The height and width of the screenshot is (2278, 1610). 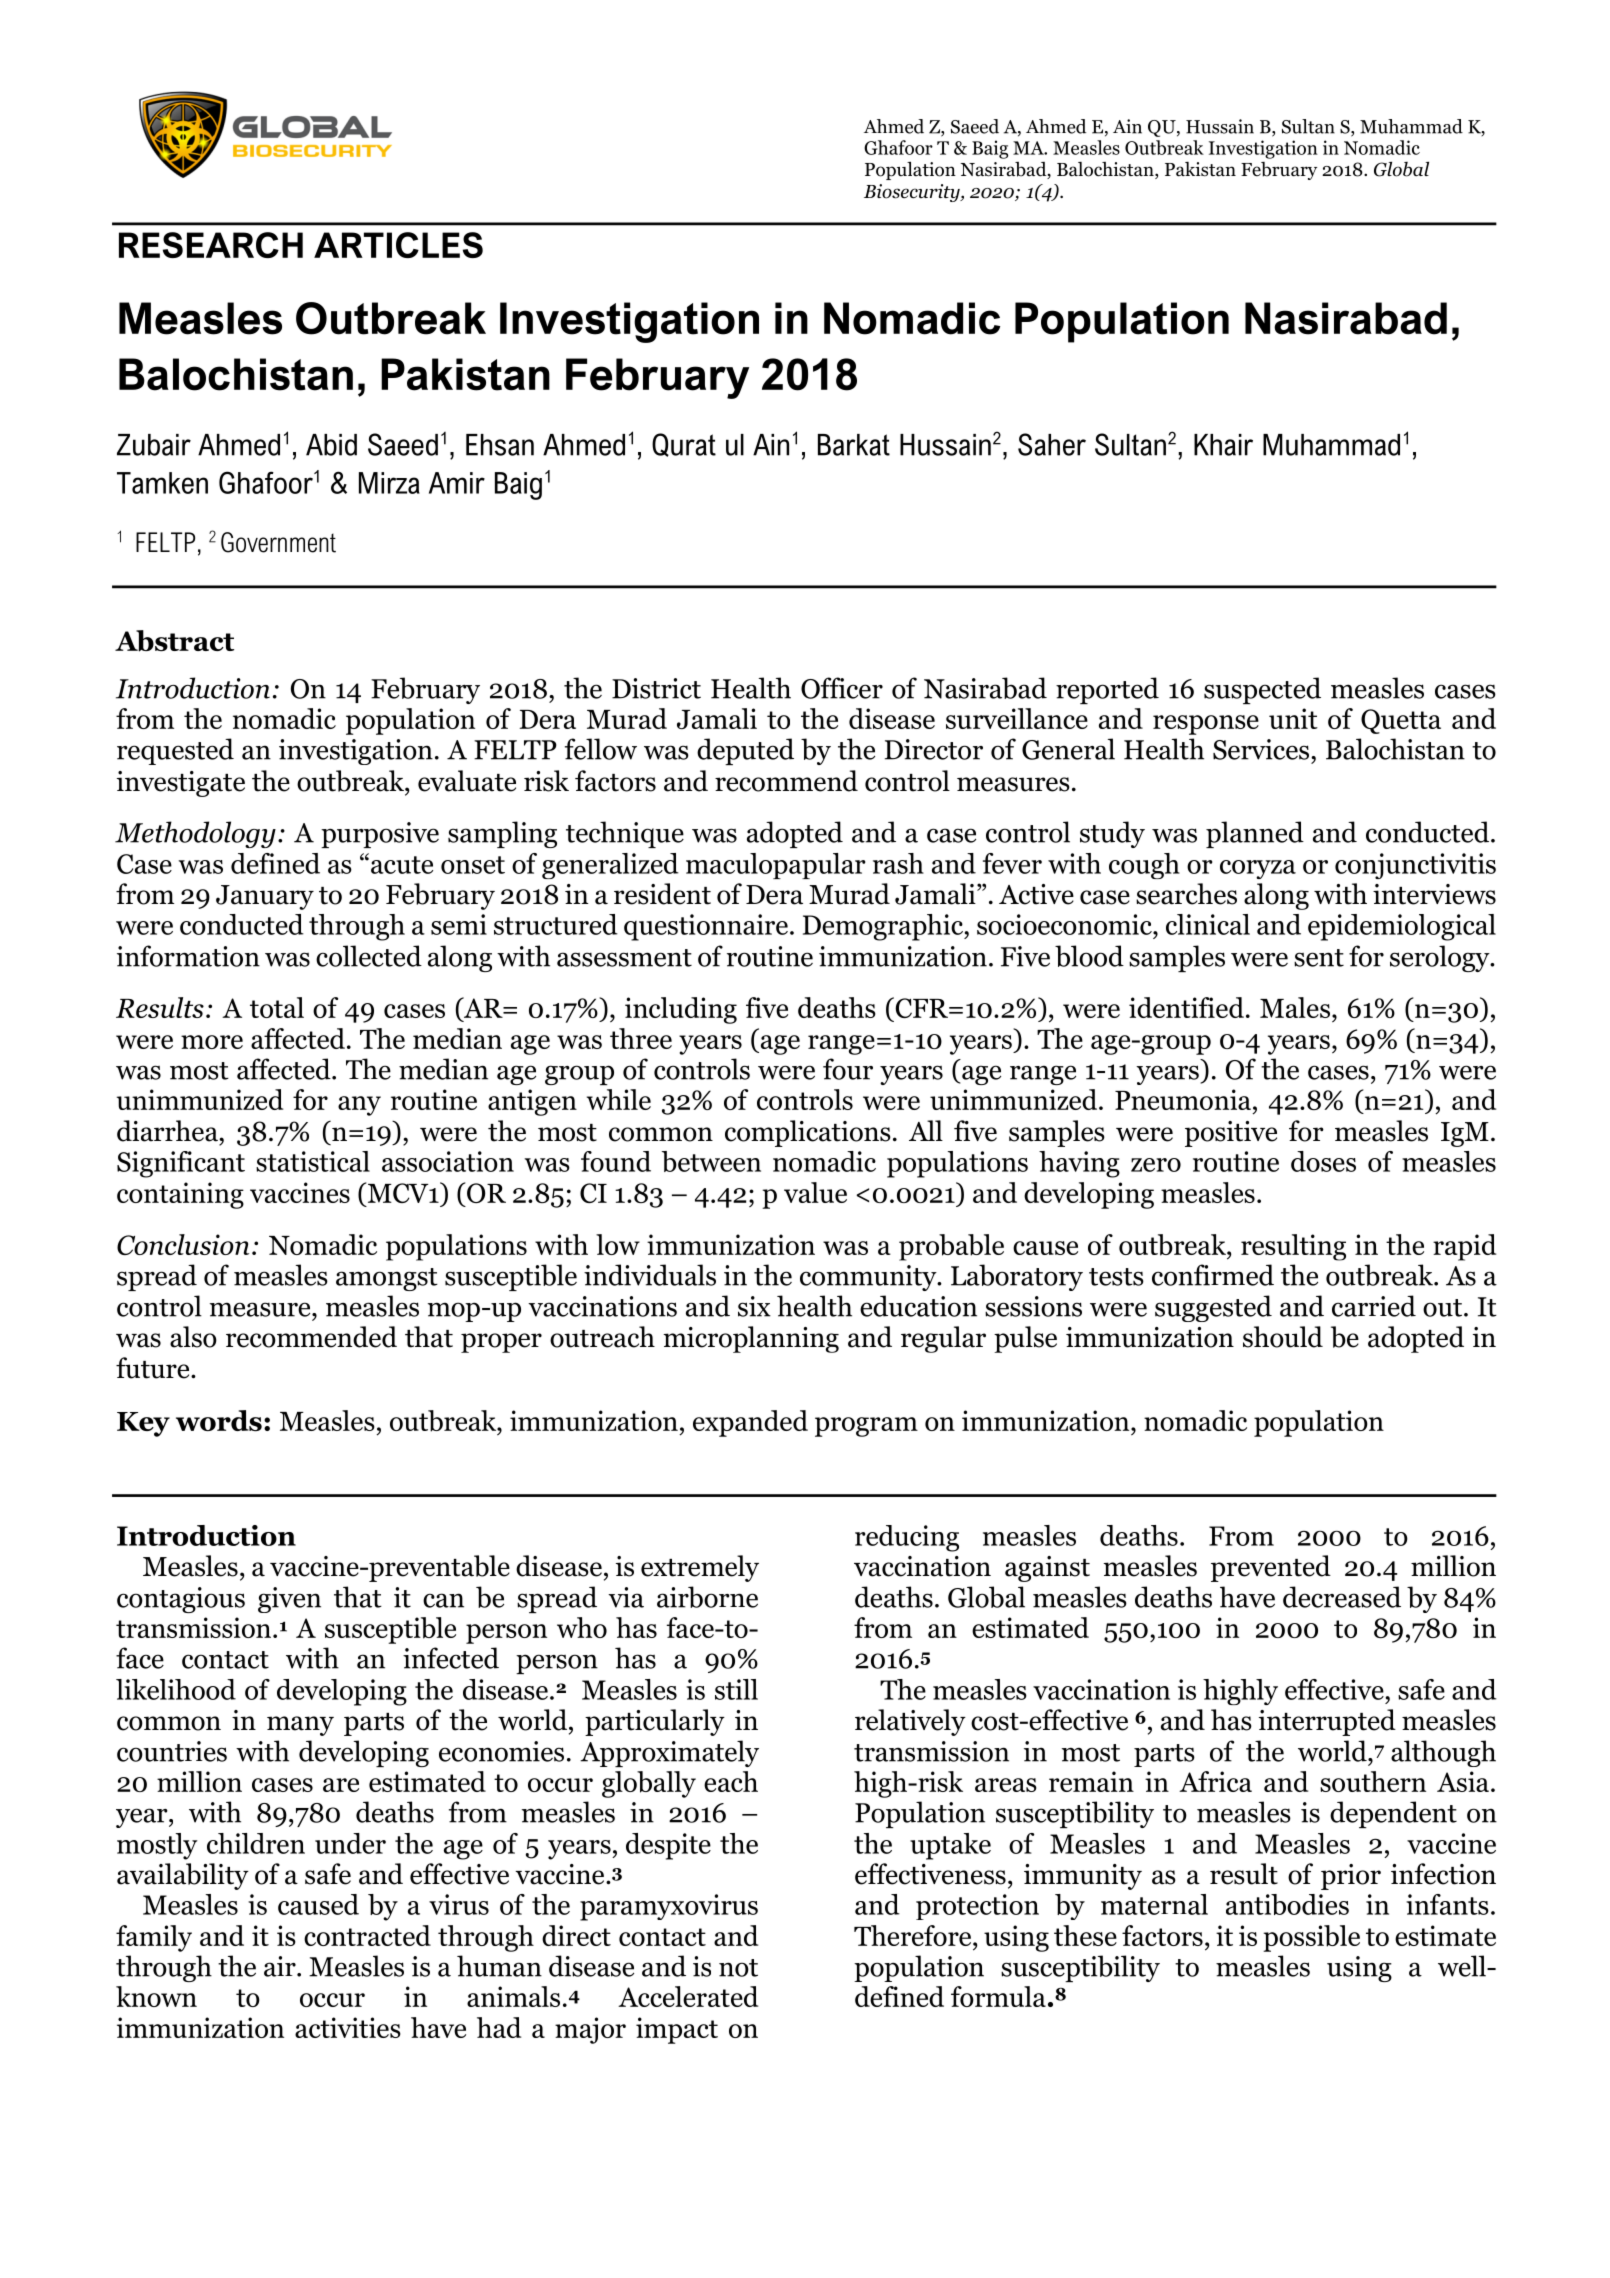 I want to click on Khair, so click(x=1223, y=445).
